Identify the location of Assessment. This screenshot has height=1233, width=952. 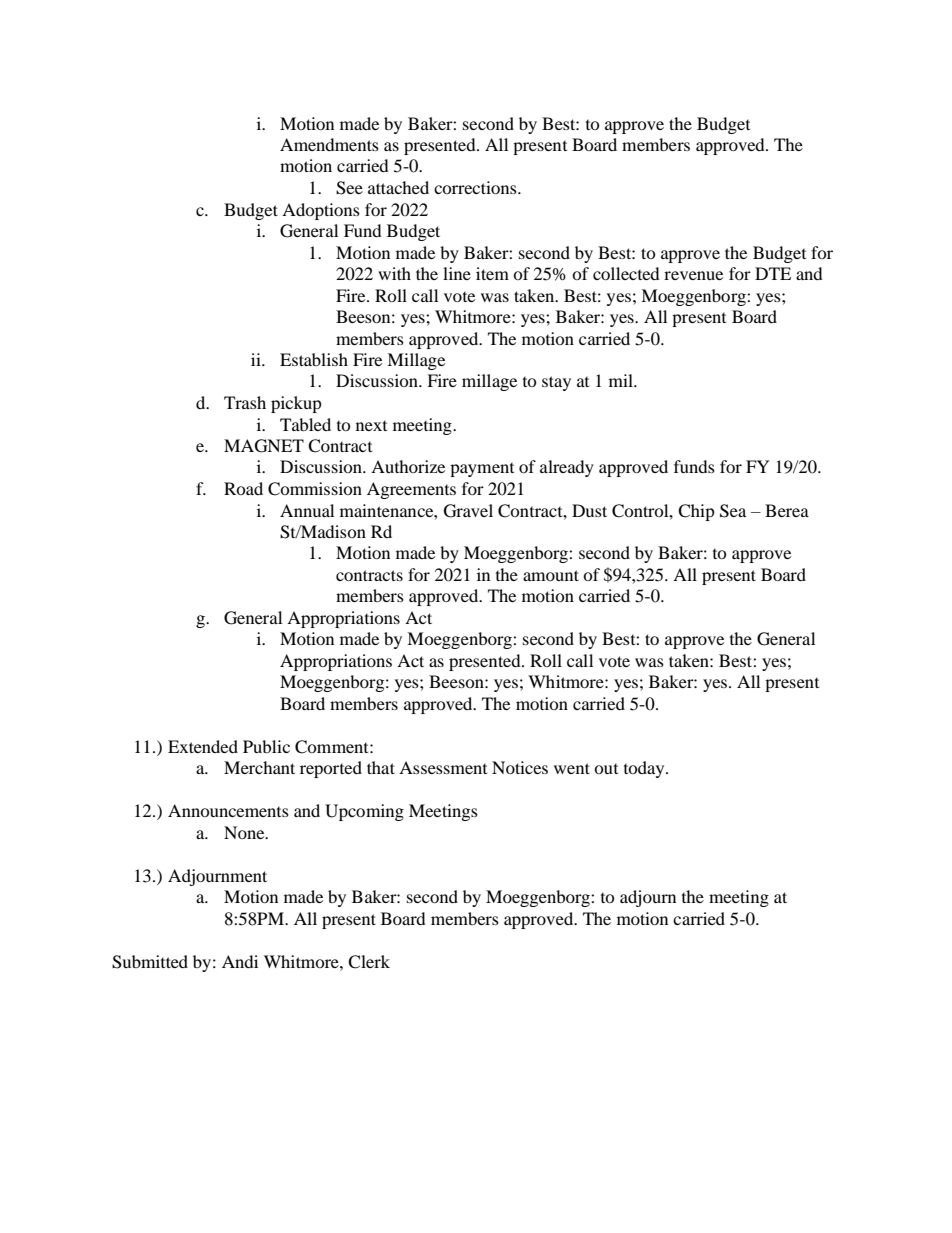
(443, 767).
